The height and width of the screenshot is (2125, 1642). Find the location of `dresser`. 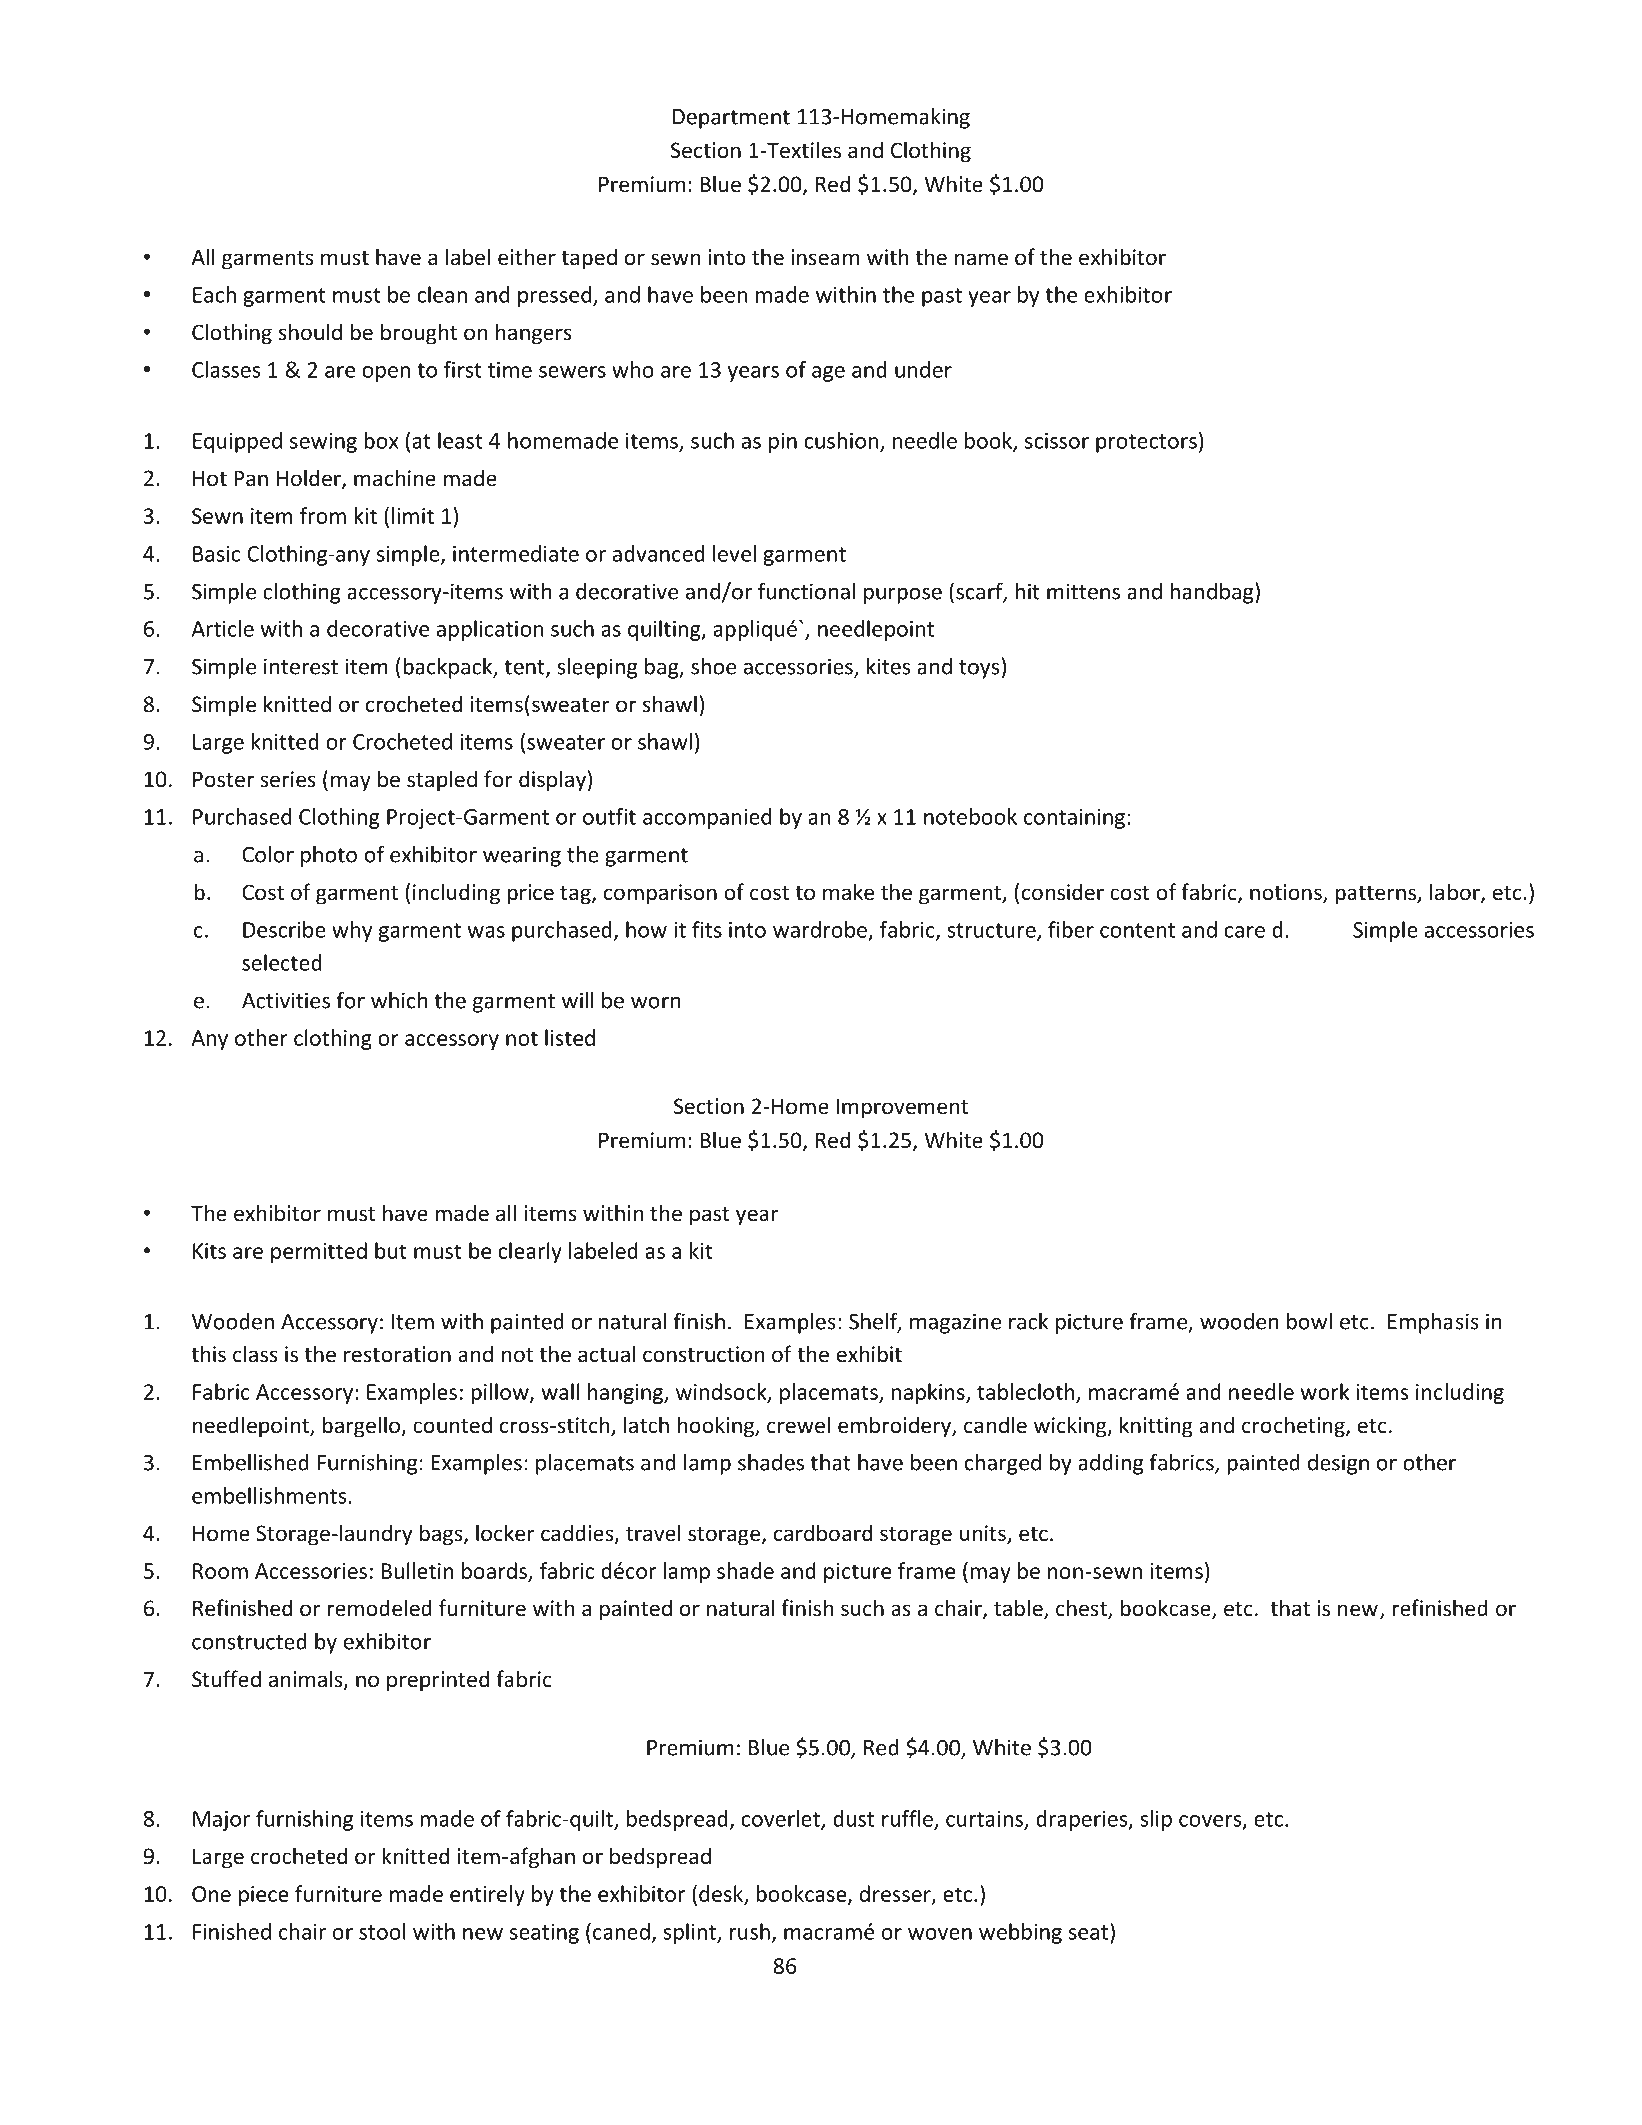

dresser is located at coordinates (896, 1895).
